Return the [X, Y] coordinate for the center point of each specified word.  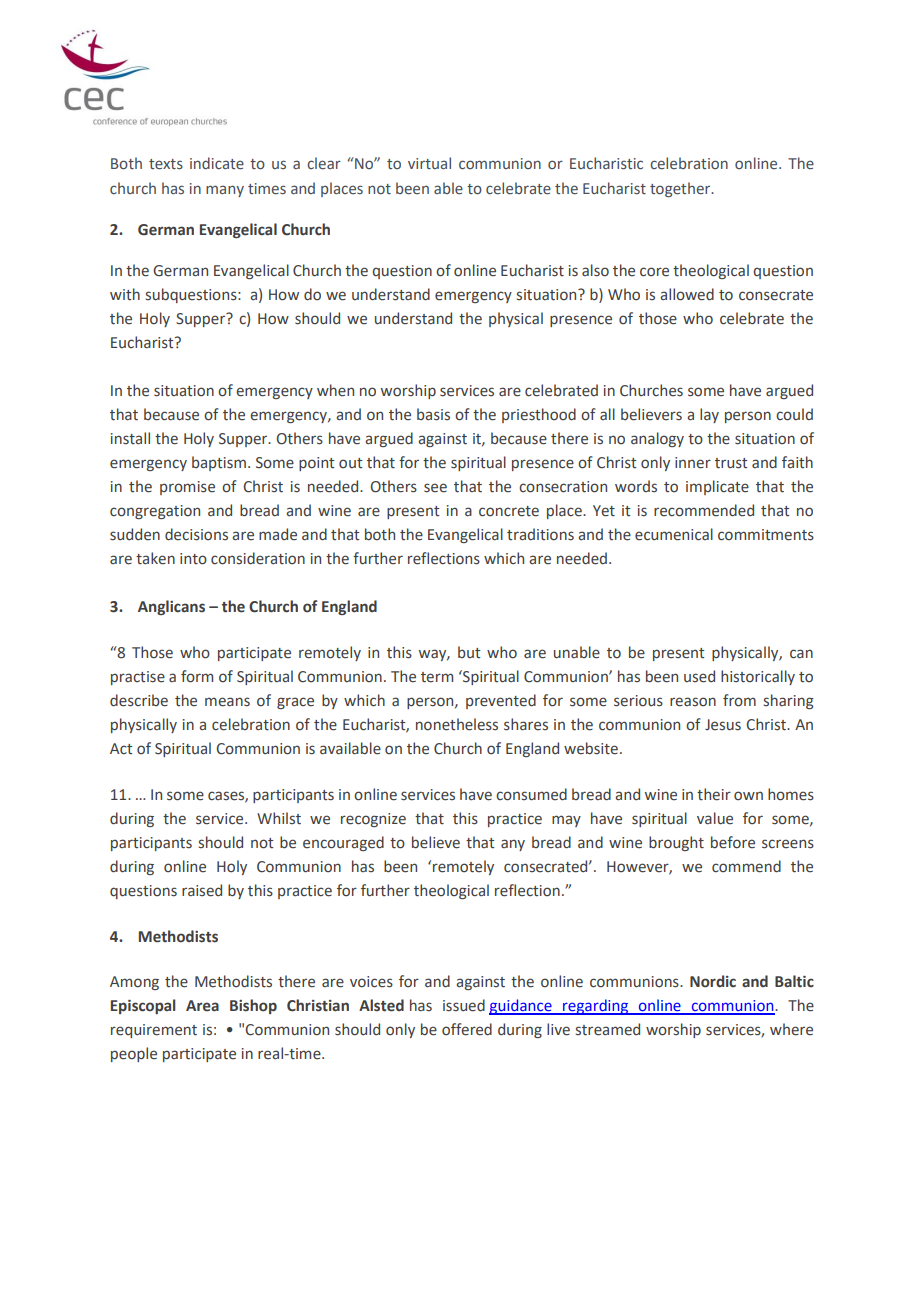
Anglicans [171, 607]
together [681, 189]
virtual [429, 163]
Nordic [713, 981]
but [469, 652]
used [699, 676]
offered [467, 1029]
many [225, 191]
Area [202, 1006]
